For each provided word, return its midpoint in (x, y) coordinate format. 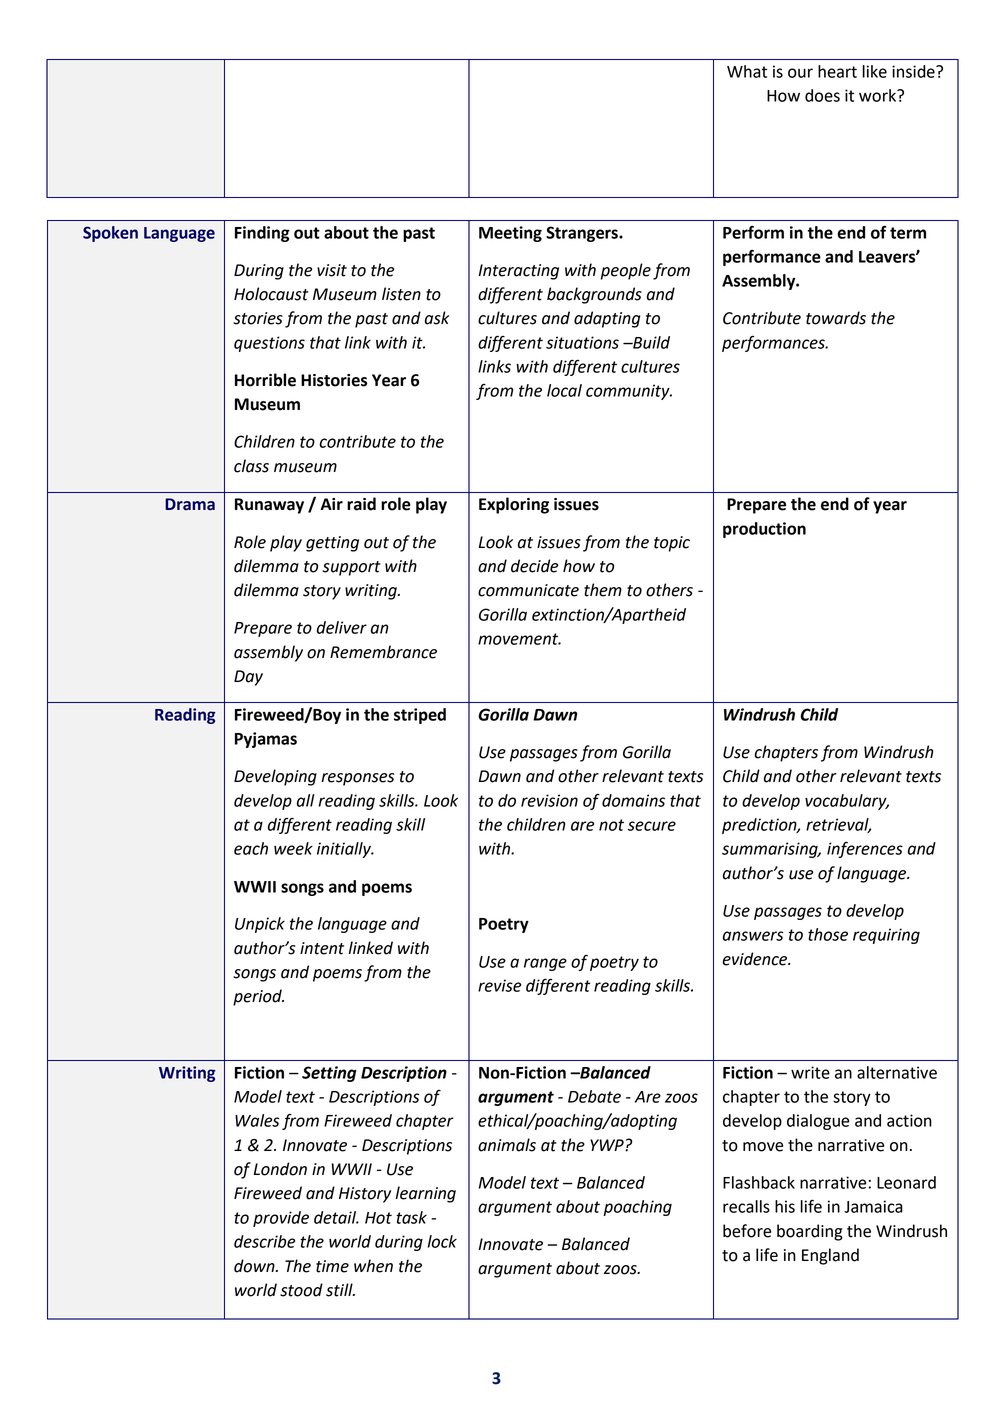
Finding (262, 234)
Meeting (510, 234)
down (255, 1266)
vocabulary (847, 802)
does (822, 95)
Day (248, 678)
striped (420, 716)
